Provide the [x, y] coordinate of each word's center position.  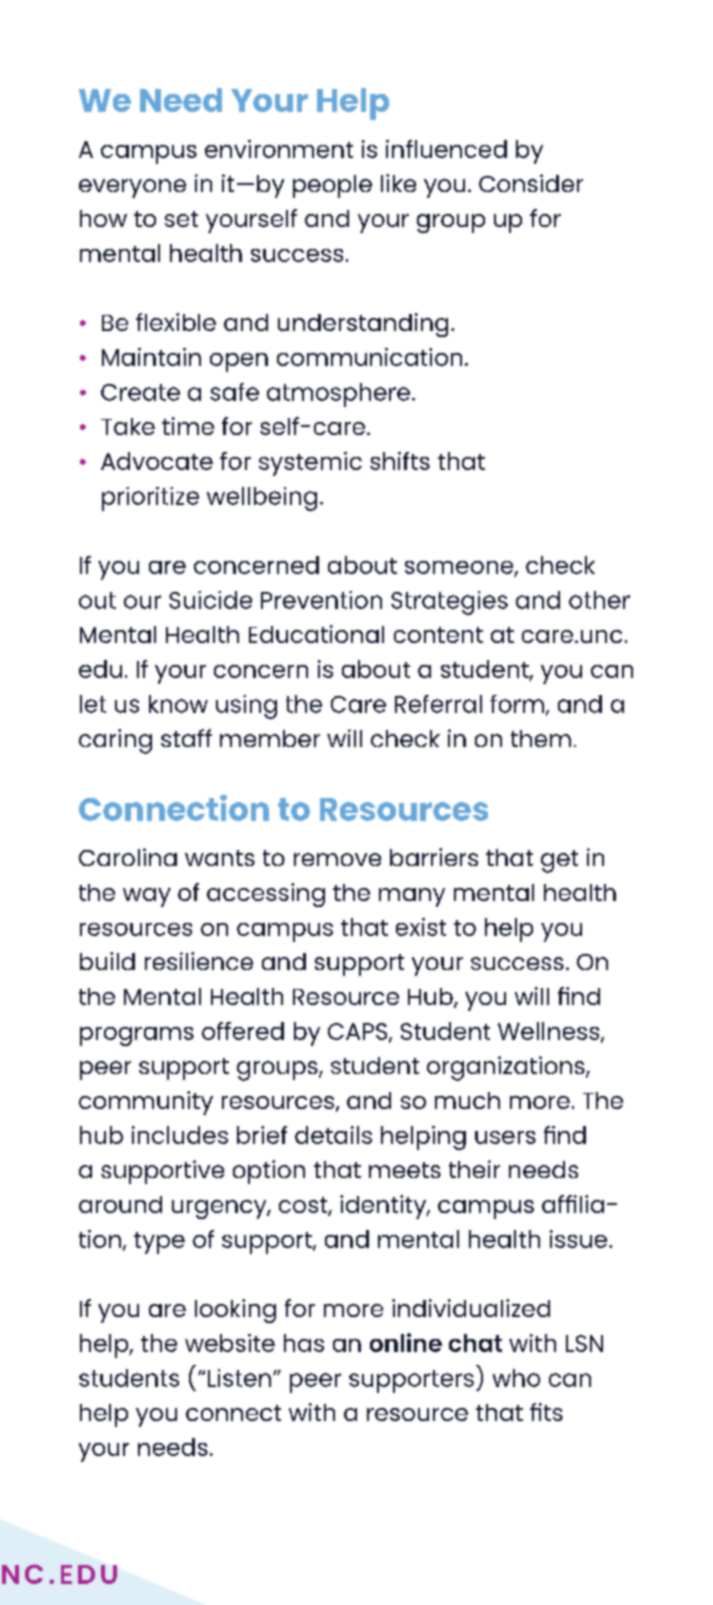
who [516, 1378]
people [332, 186]
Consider [531, 183]
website [230, 1343]
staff [186, 738]
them [541, 738]
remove [337, 859]
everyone [132, 188]
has [304, 1343]
